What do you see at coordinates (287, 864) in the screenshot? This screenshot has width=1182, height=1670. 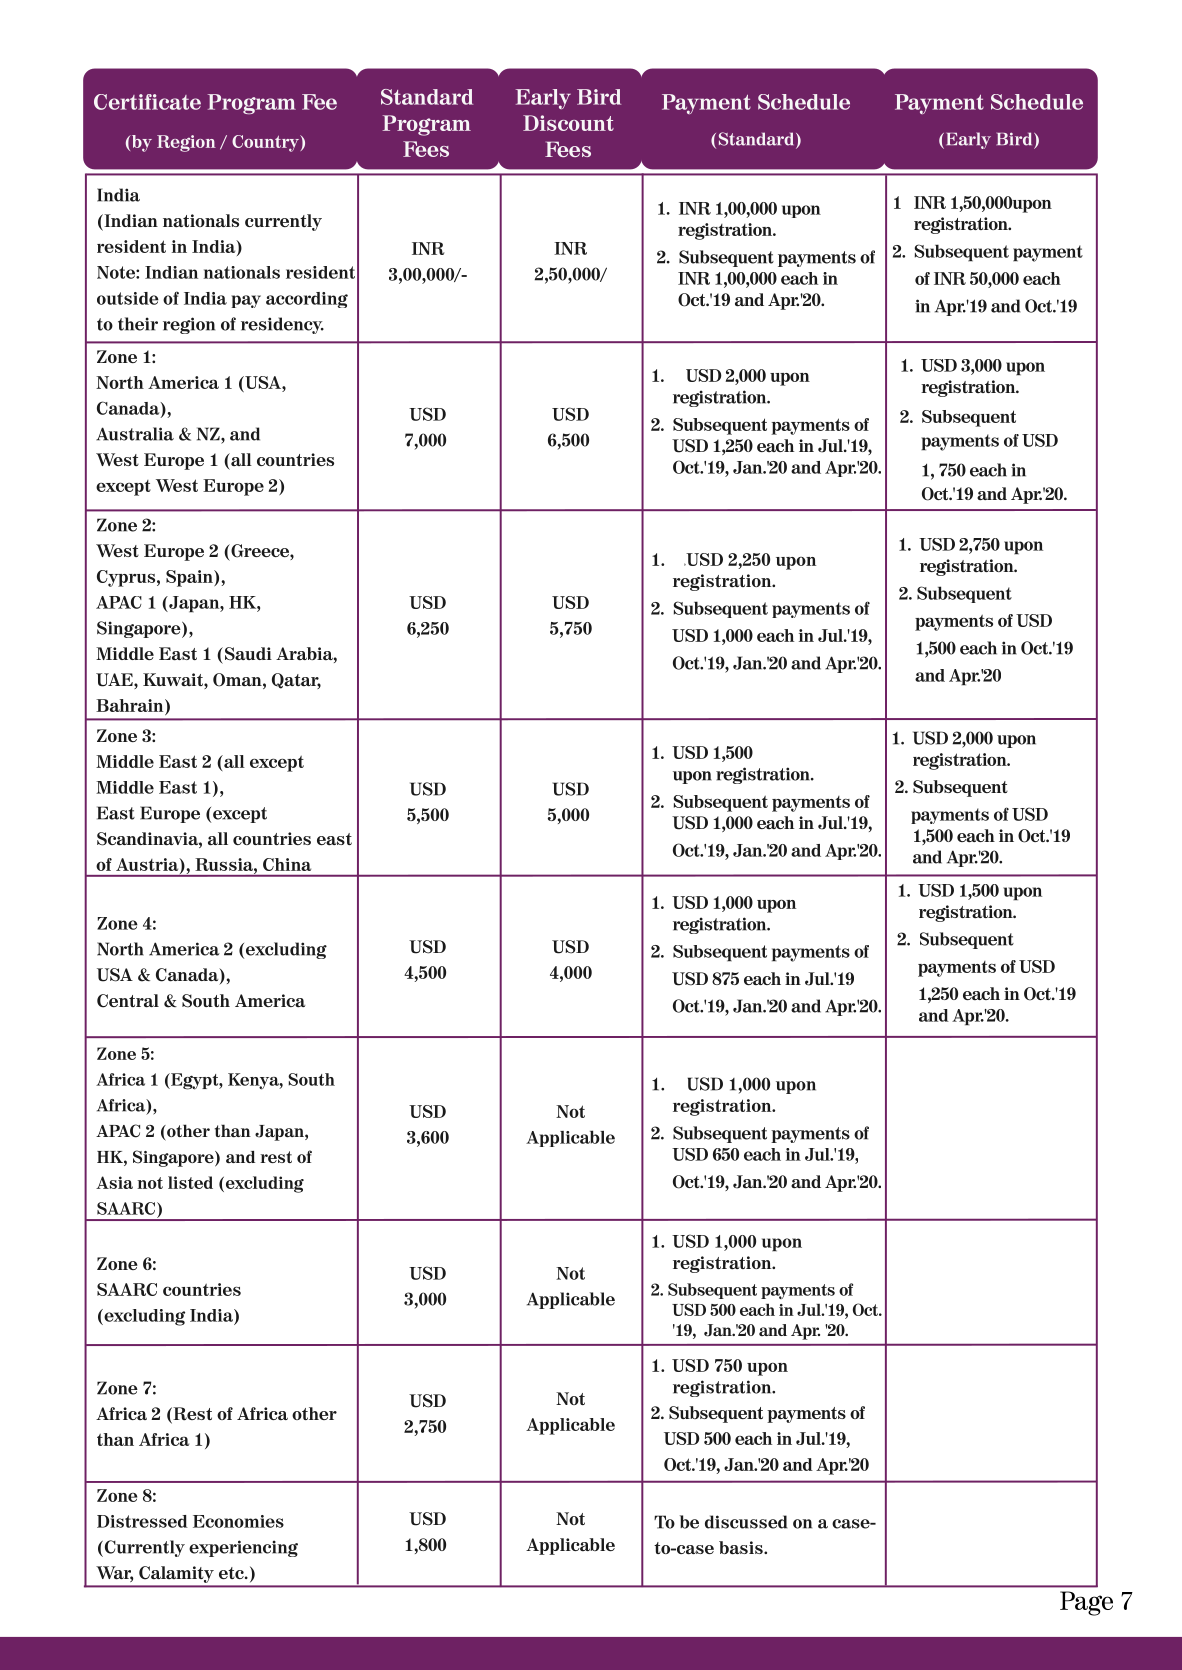 I see `China` at bounding box center [287, 864].
